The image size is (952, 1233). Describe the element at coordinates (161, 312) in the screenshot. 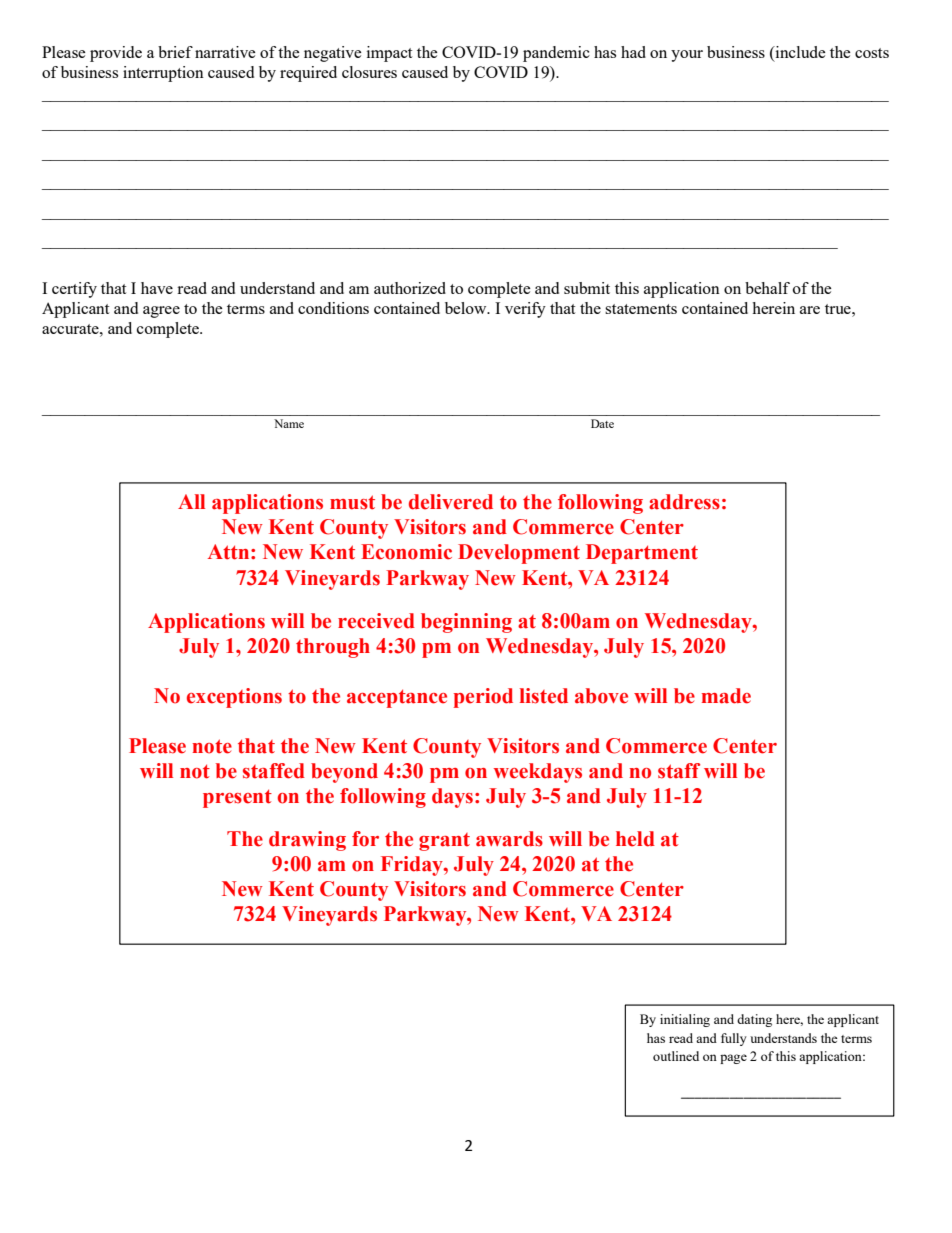

I see `agree` at that location.
